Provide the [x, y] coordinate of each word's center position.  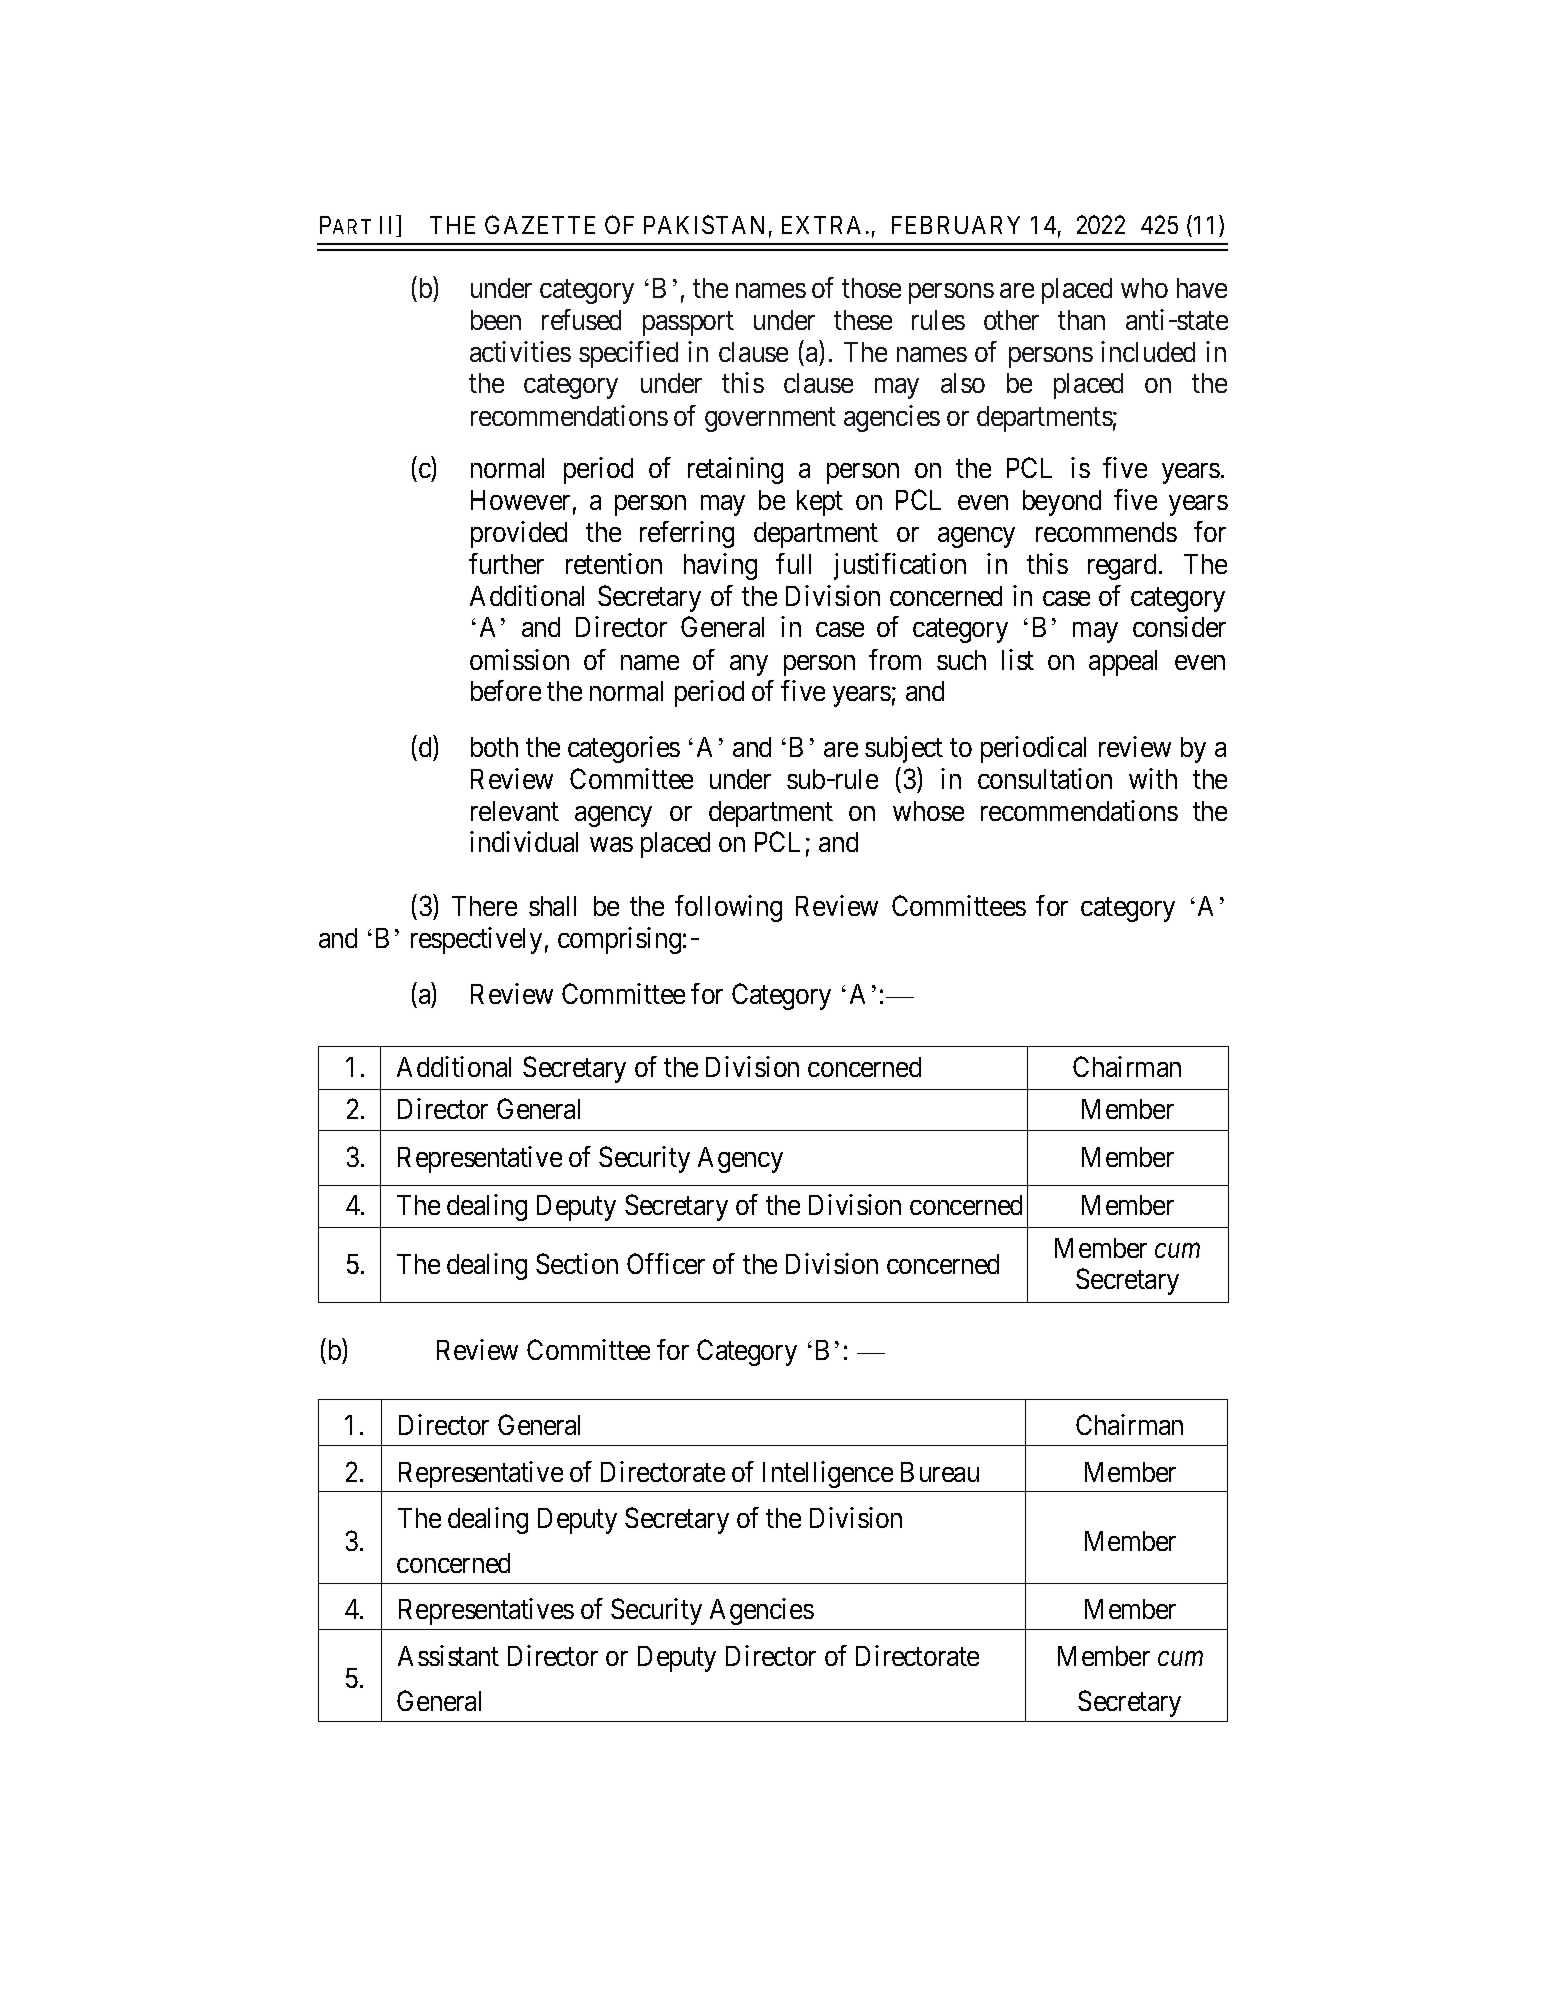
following [728, 908]
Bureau [940, 1472]
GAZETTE [540, 224]
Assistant [448, 1655]
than [1081, 320]
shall [552, 906]
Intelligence [828, 1474]
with [1153, 778]
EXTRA [824, 225]
